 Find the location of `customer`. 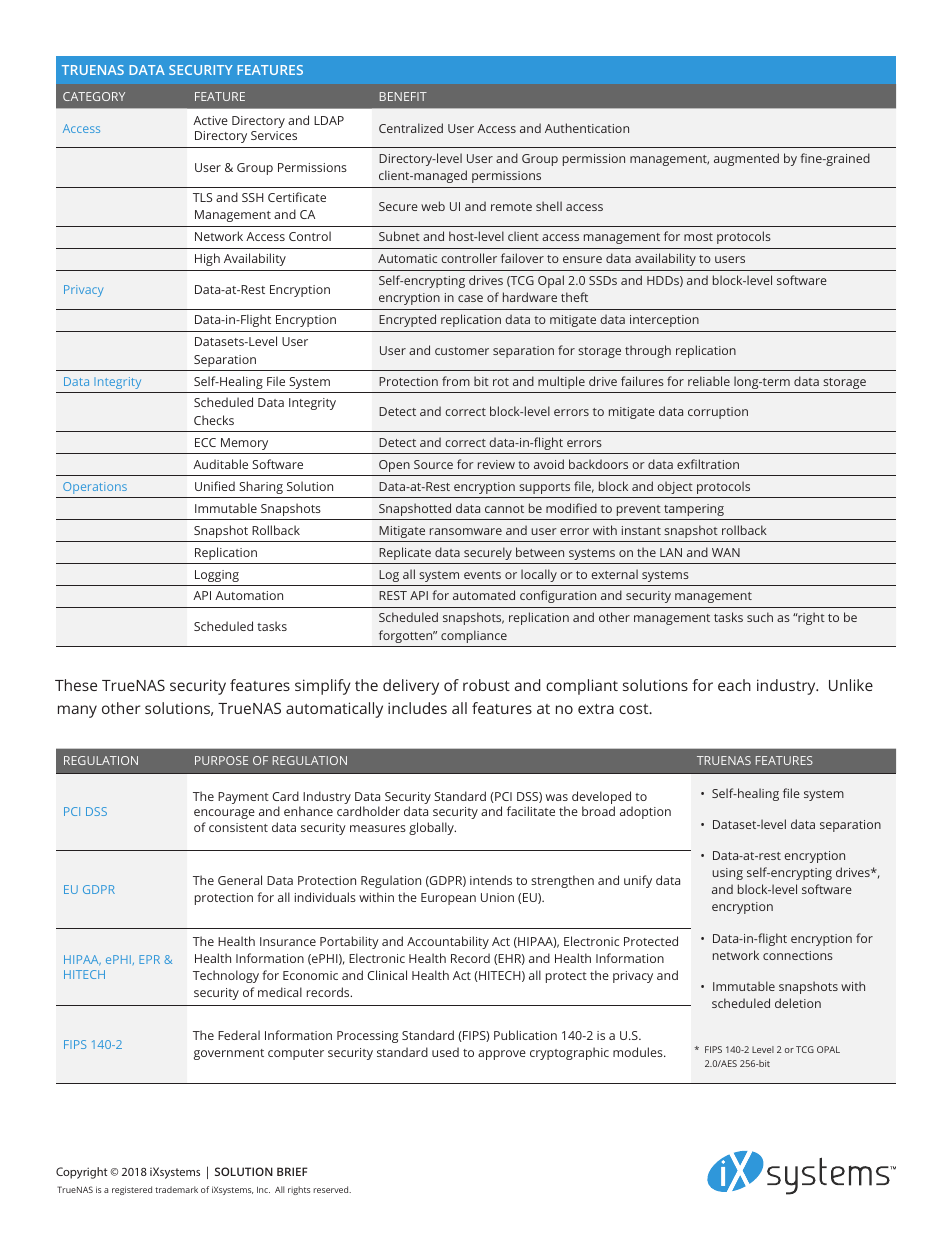

customer is located at coordinates (462, 351).
